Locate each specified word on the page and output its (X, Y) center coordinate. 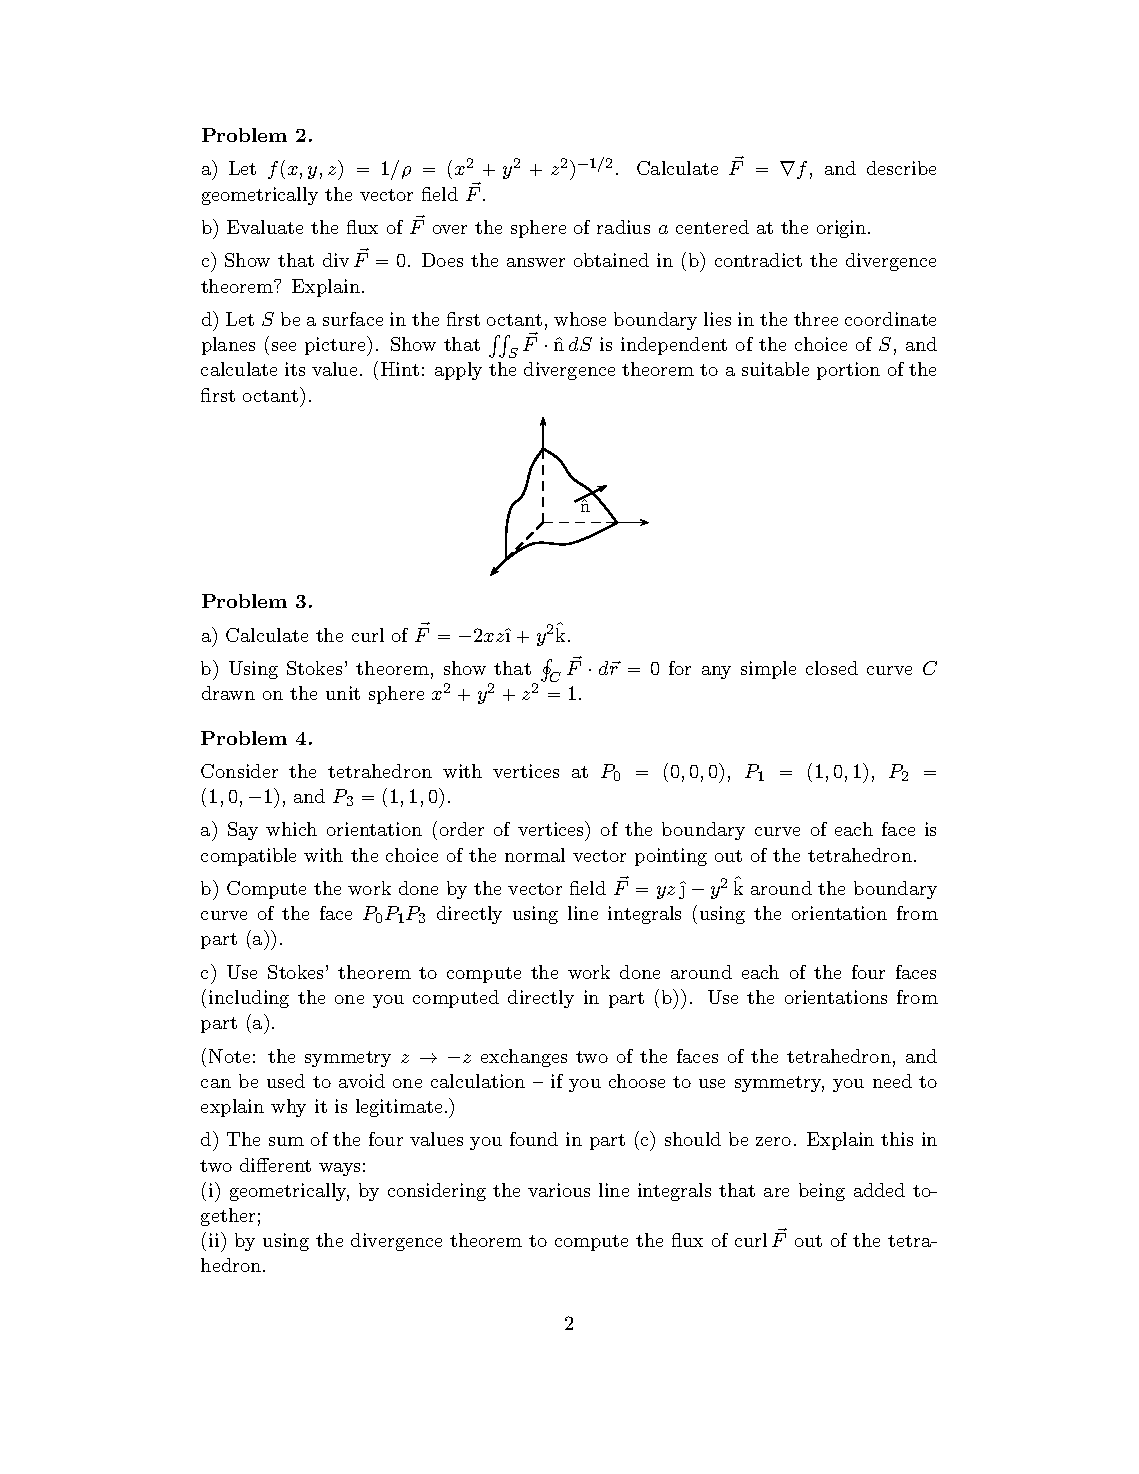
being (822, 1192)
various (559, 1190)
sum (286, 1141)
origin (843, 229)
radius (623, 227)
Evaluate (265, 227)
